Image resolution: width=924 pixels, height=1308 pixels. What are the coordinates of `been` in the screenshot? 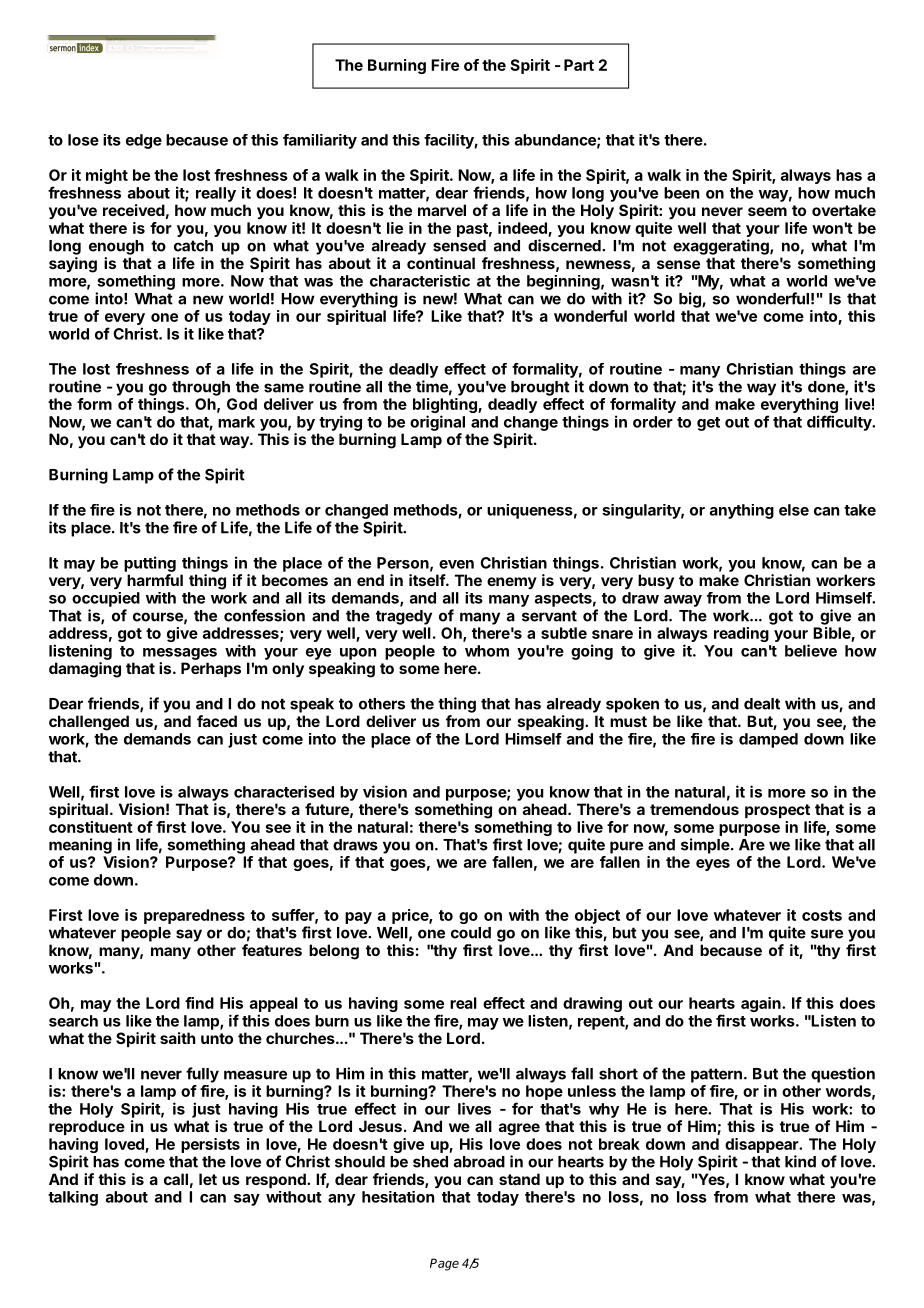 It's located at (681, 193).
